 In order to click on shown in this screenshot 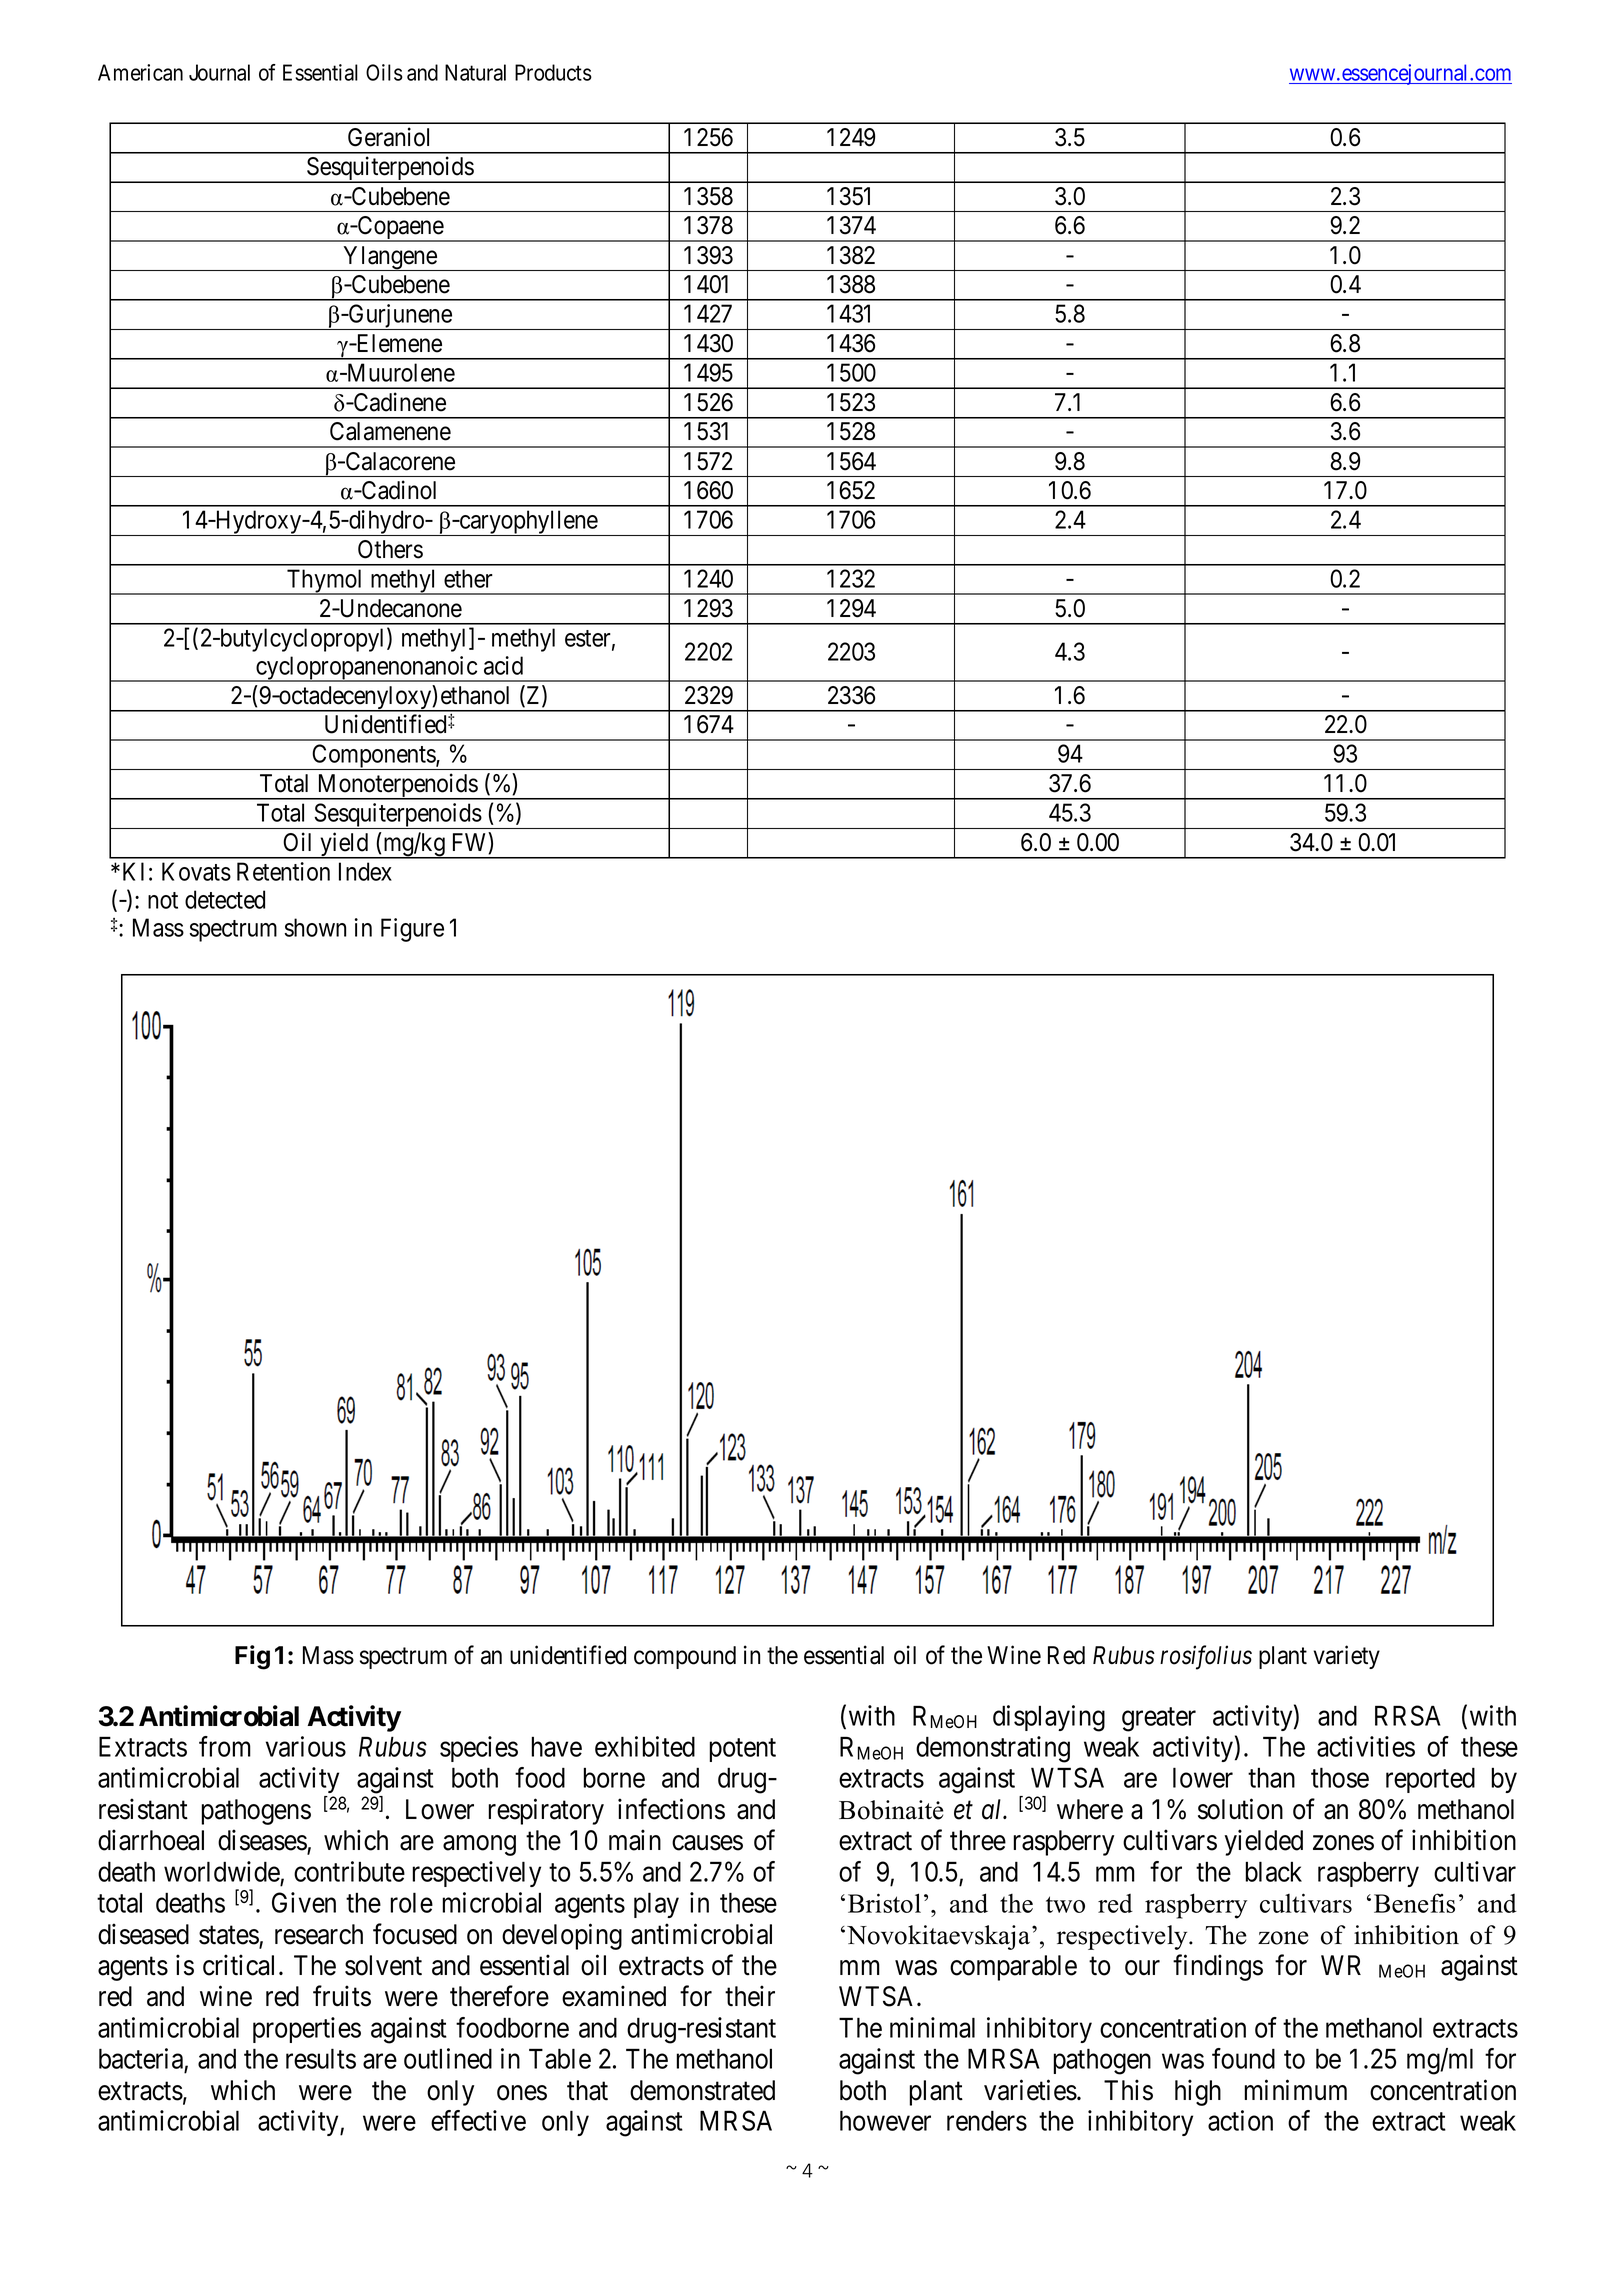, I will do `click(315, 927)`.
